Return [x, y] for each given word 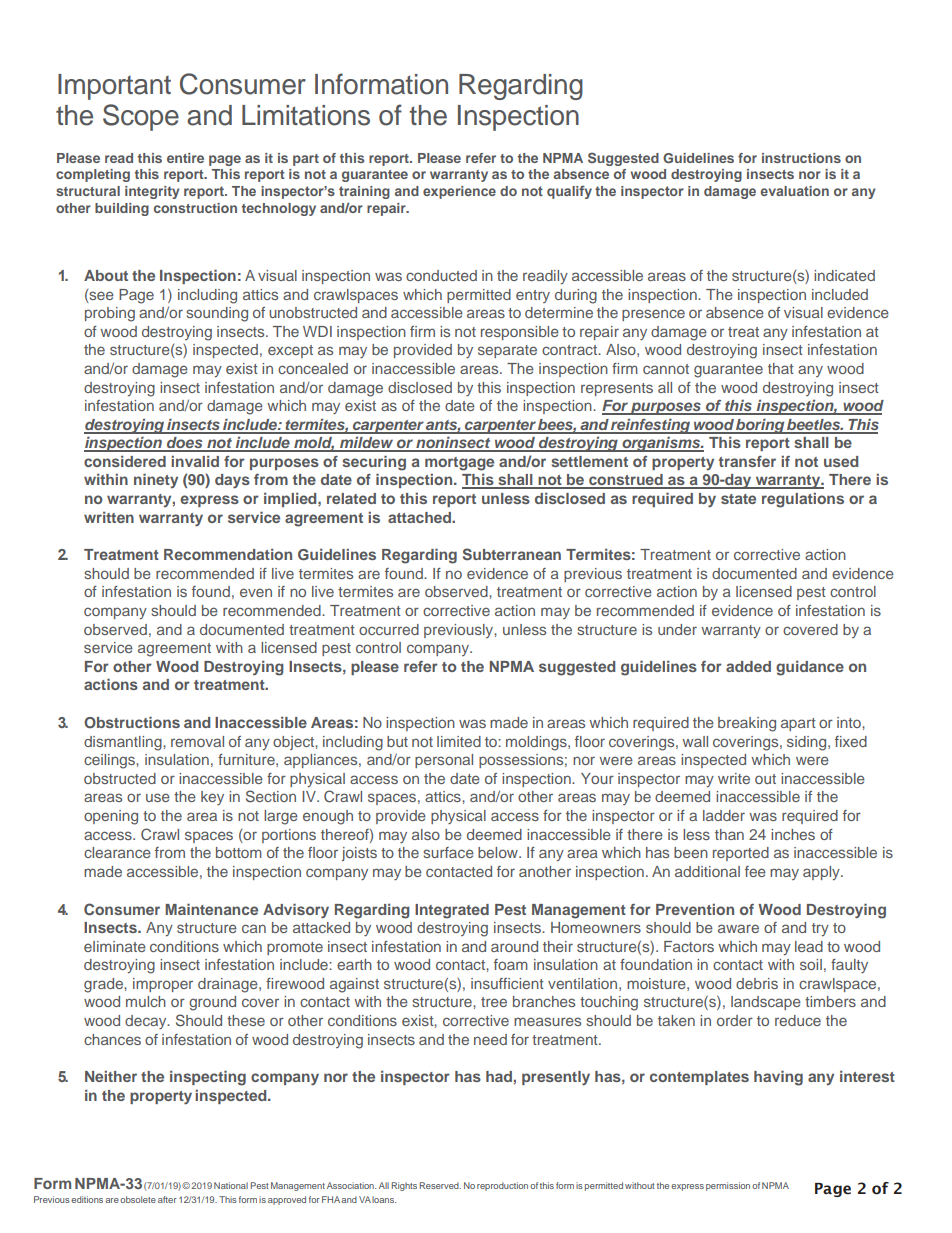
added [748, 666]
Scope [141, 117]
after [167, 1199]
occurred [389, 629]
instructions [801, 158]
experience [459, 192]
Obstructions [132, 722]
